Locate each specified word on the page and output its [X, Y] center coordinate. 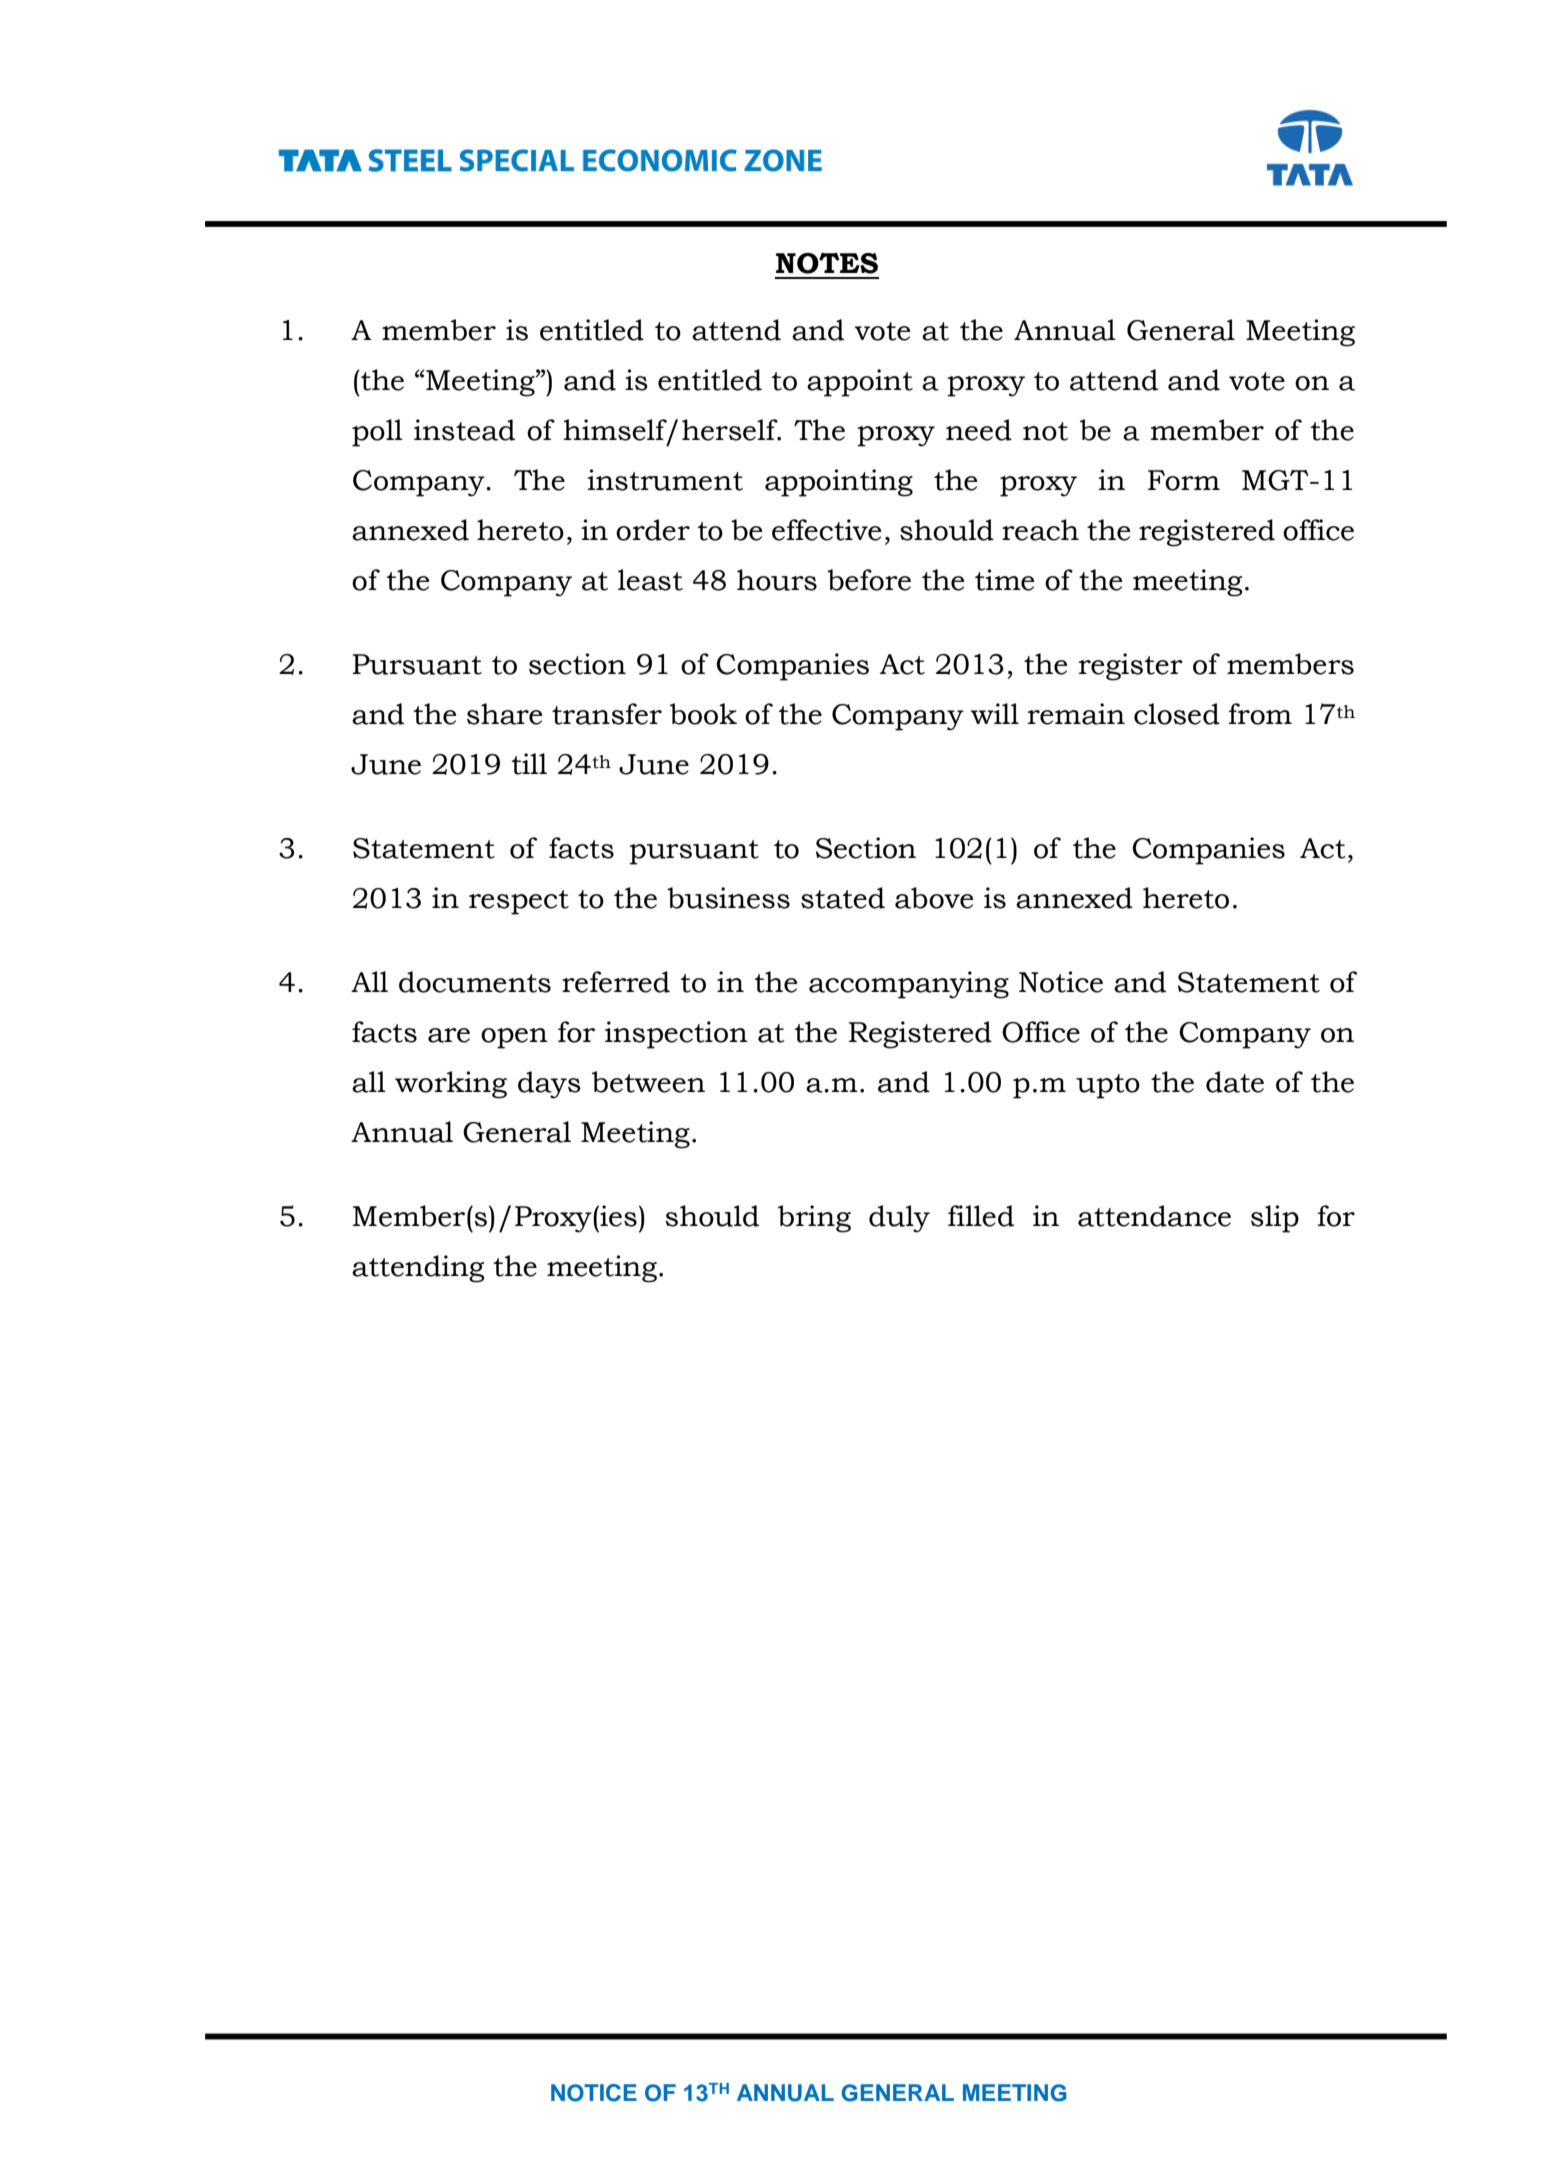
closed [1177, 714]
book [703, 714]
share [505, 714]
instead [464, 430]
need [979, 430]
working [451, 1085]
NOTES [827, 263]
